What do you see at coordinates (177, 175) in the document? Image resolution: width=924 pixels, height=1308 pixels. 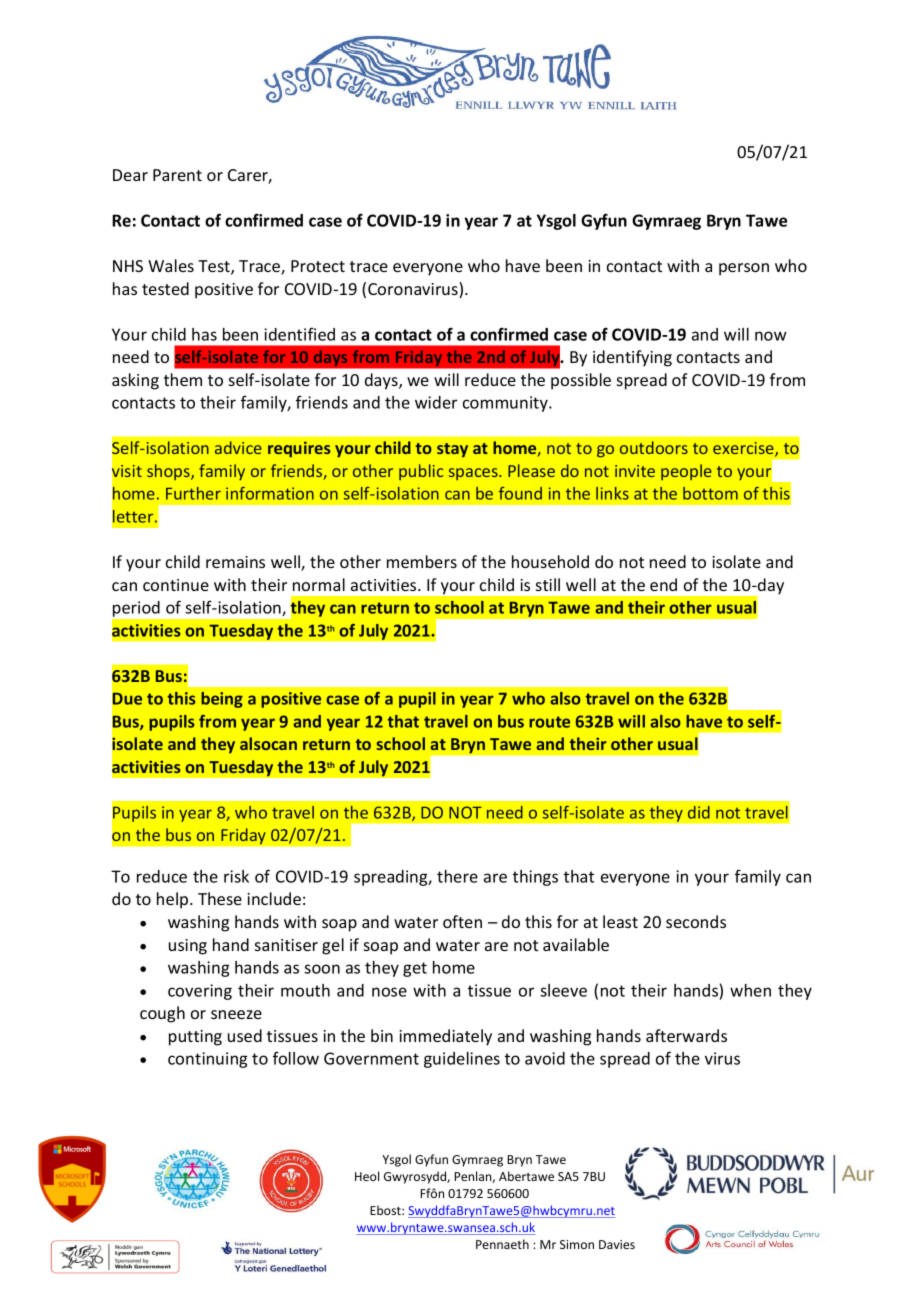 I see `Parent` at bounding box center [177, 175].
